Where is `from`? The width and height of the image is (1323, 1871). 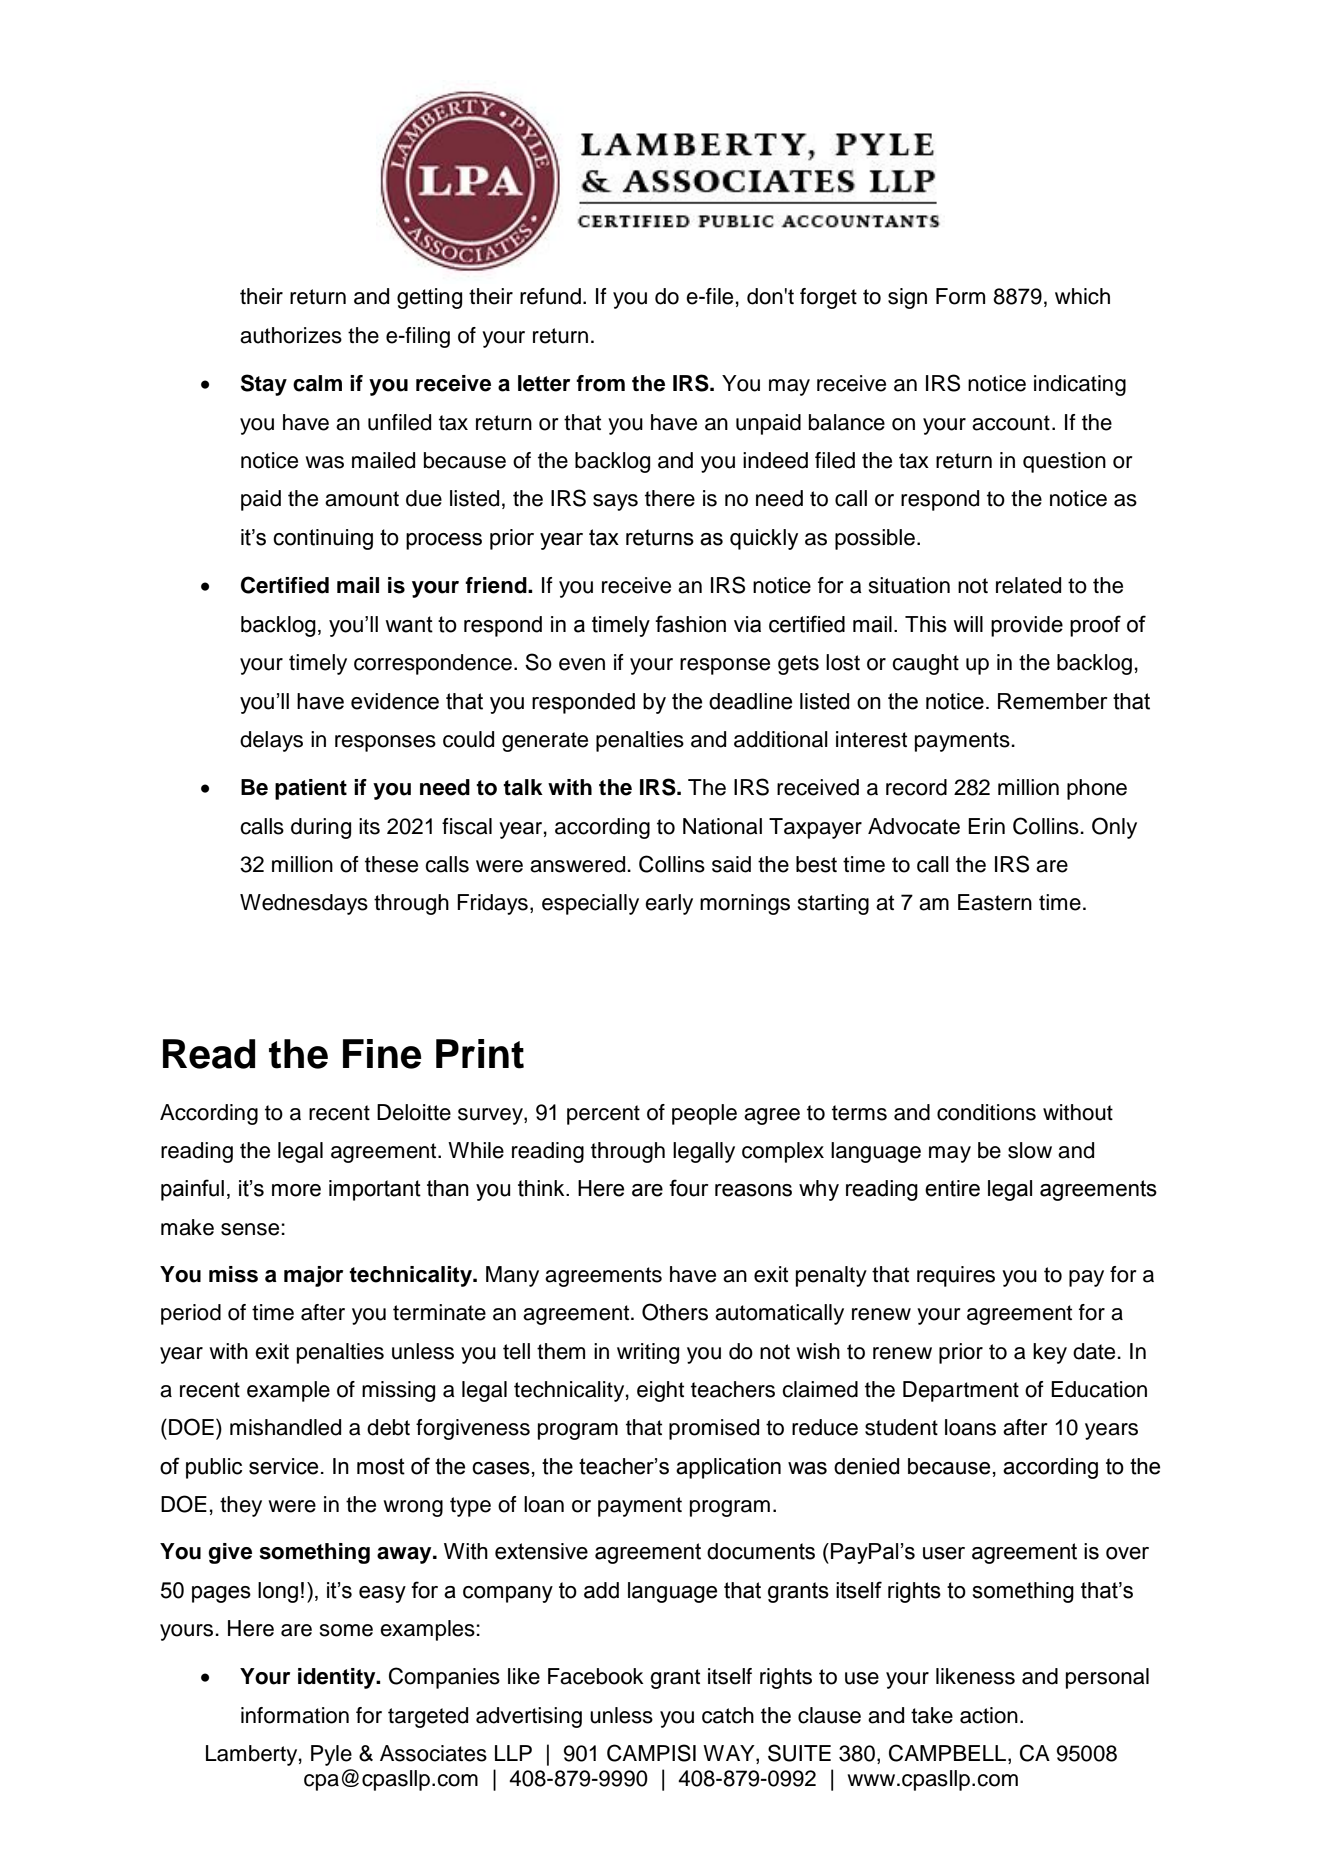 from is located at coordinates (600, 383).
